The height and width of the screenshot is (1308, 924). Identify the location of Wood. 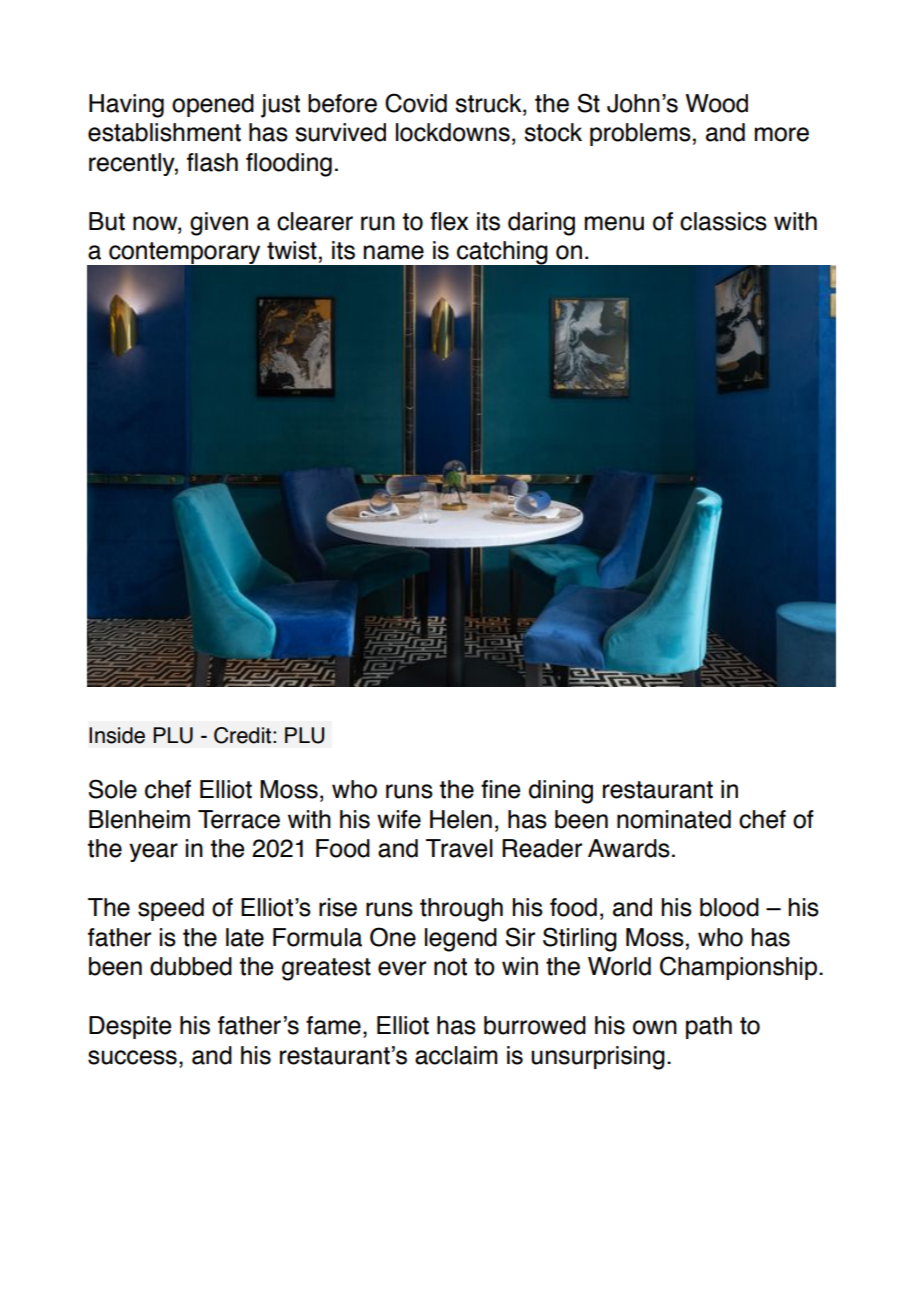
(717, 103).
